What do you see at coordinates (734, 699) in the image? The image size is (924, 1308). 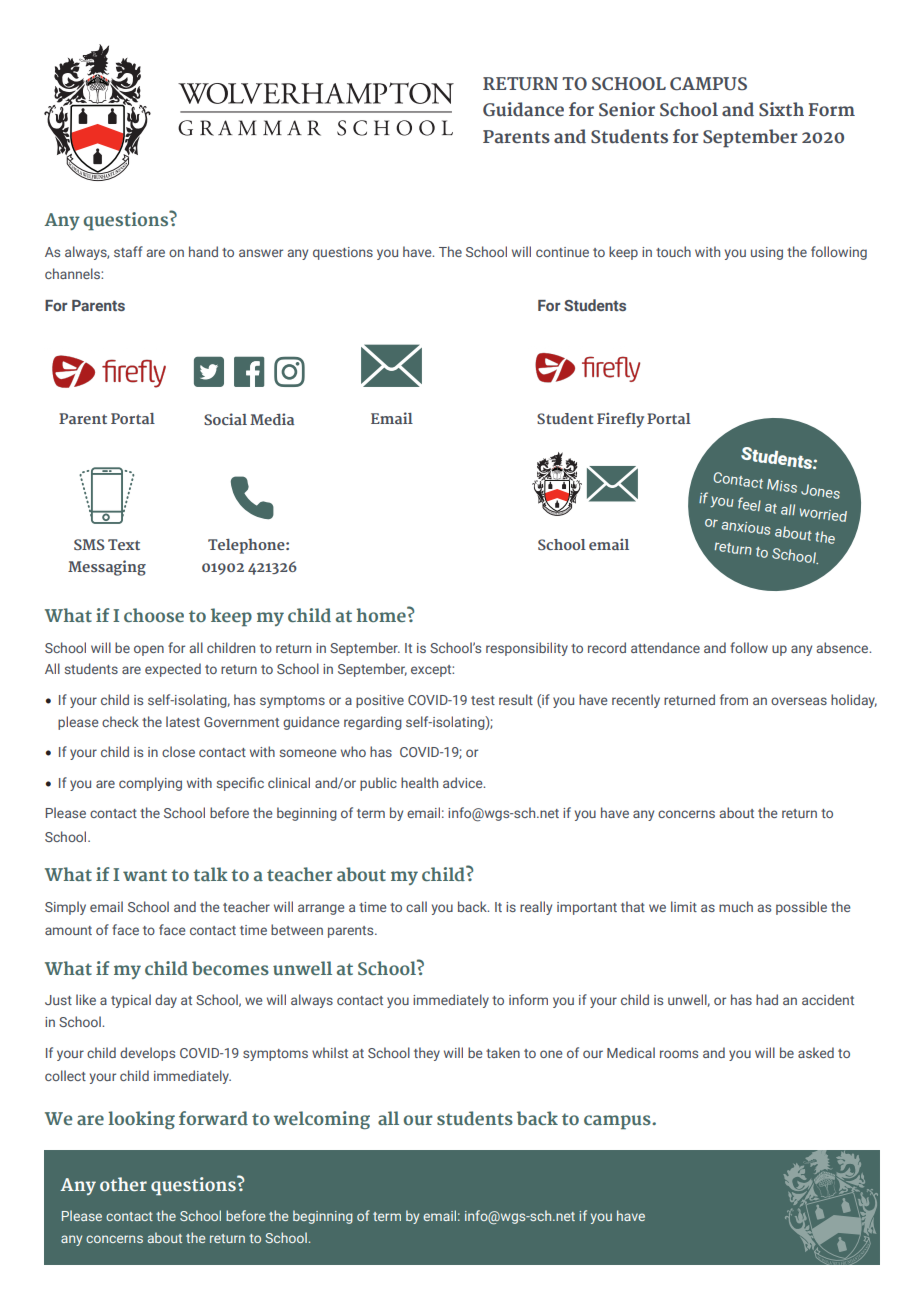 I see `from` at bounding box center [734, 699].
